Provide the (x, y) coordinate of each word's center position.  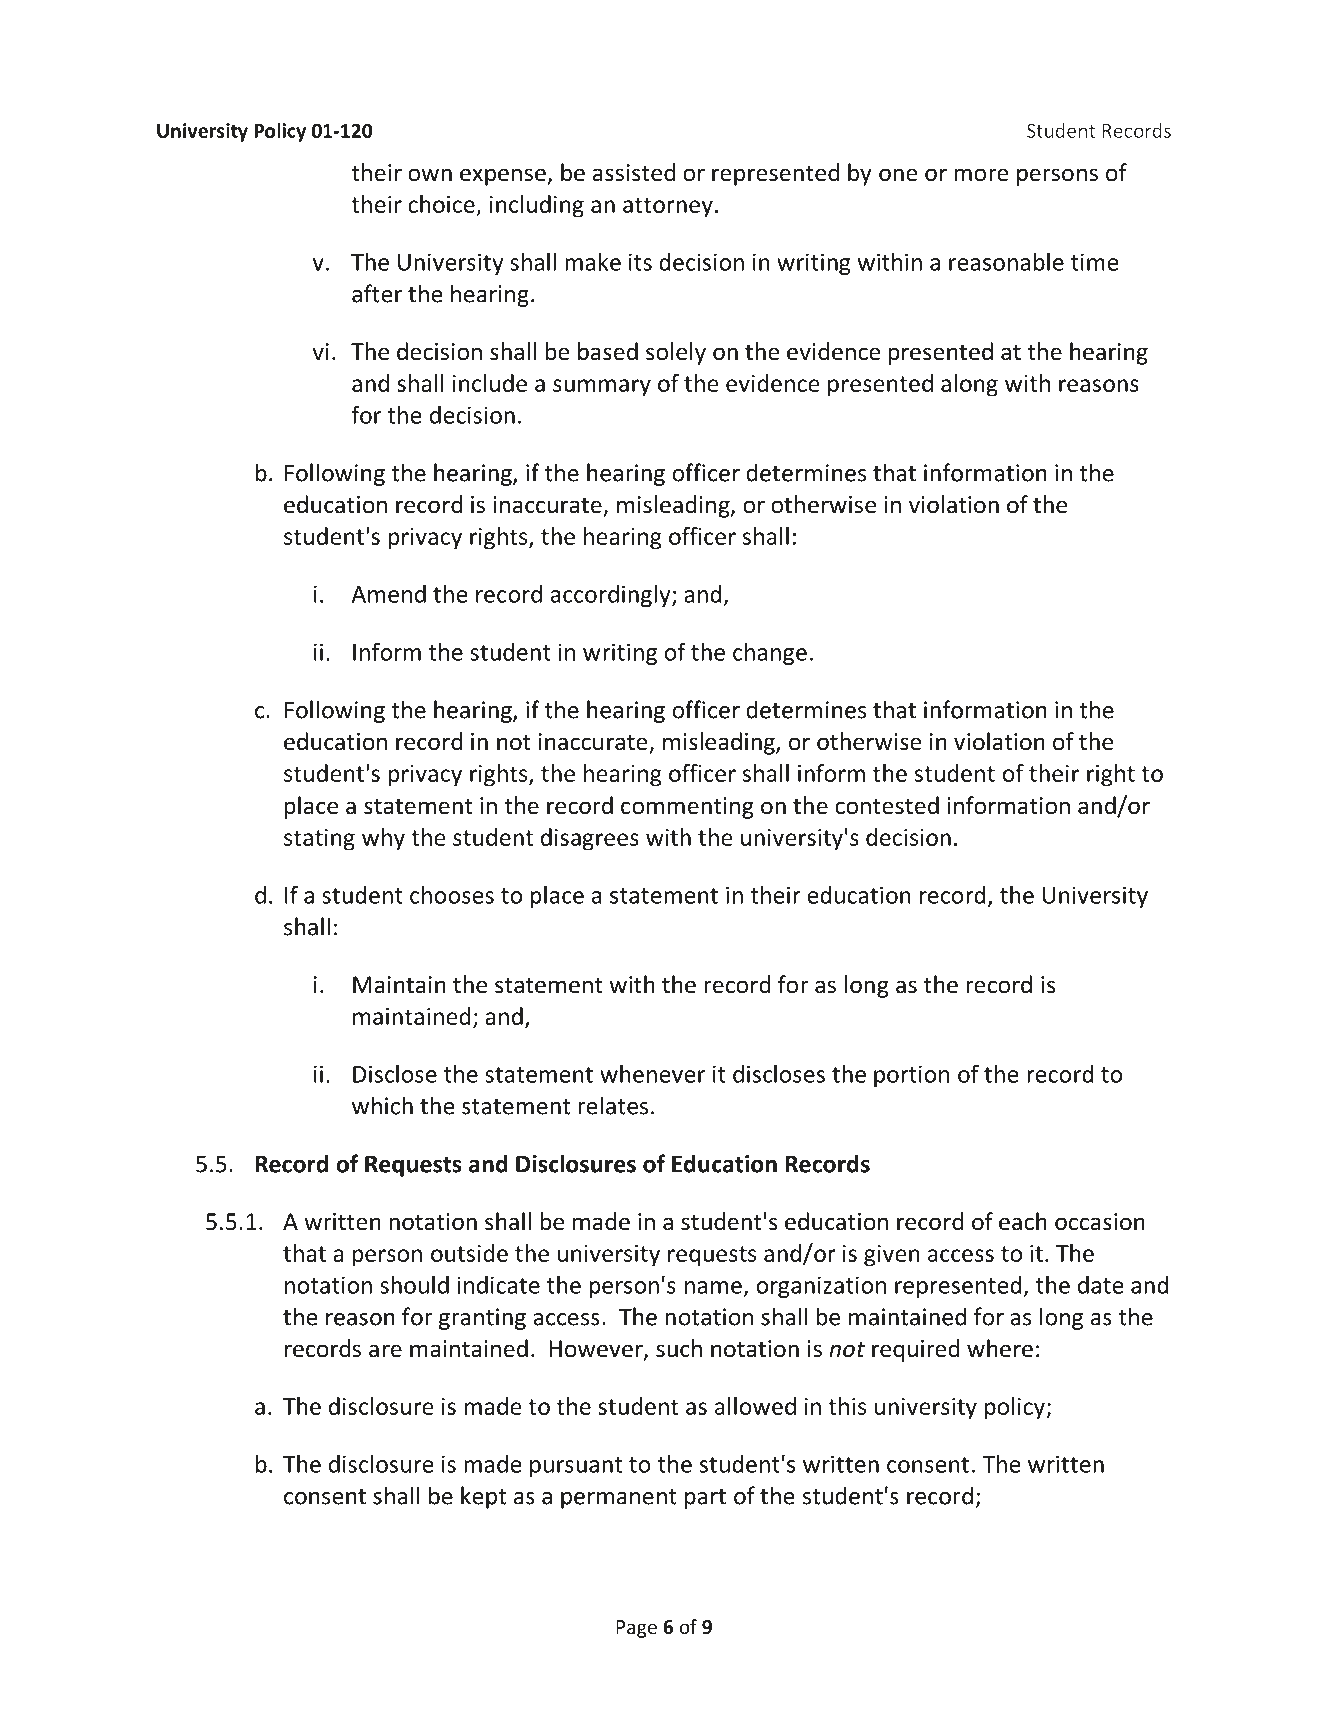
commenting (687, 808)
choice (441, 204)
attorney (668, 207)
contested (887, 805)
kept (483, 1497)
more (981, 175)
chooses (452, 895)
